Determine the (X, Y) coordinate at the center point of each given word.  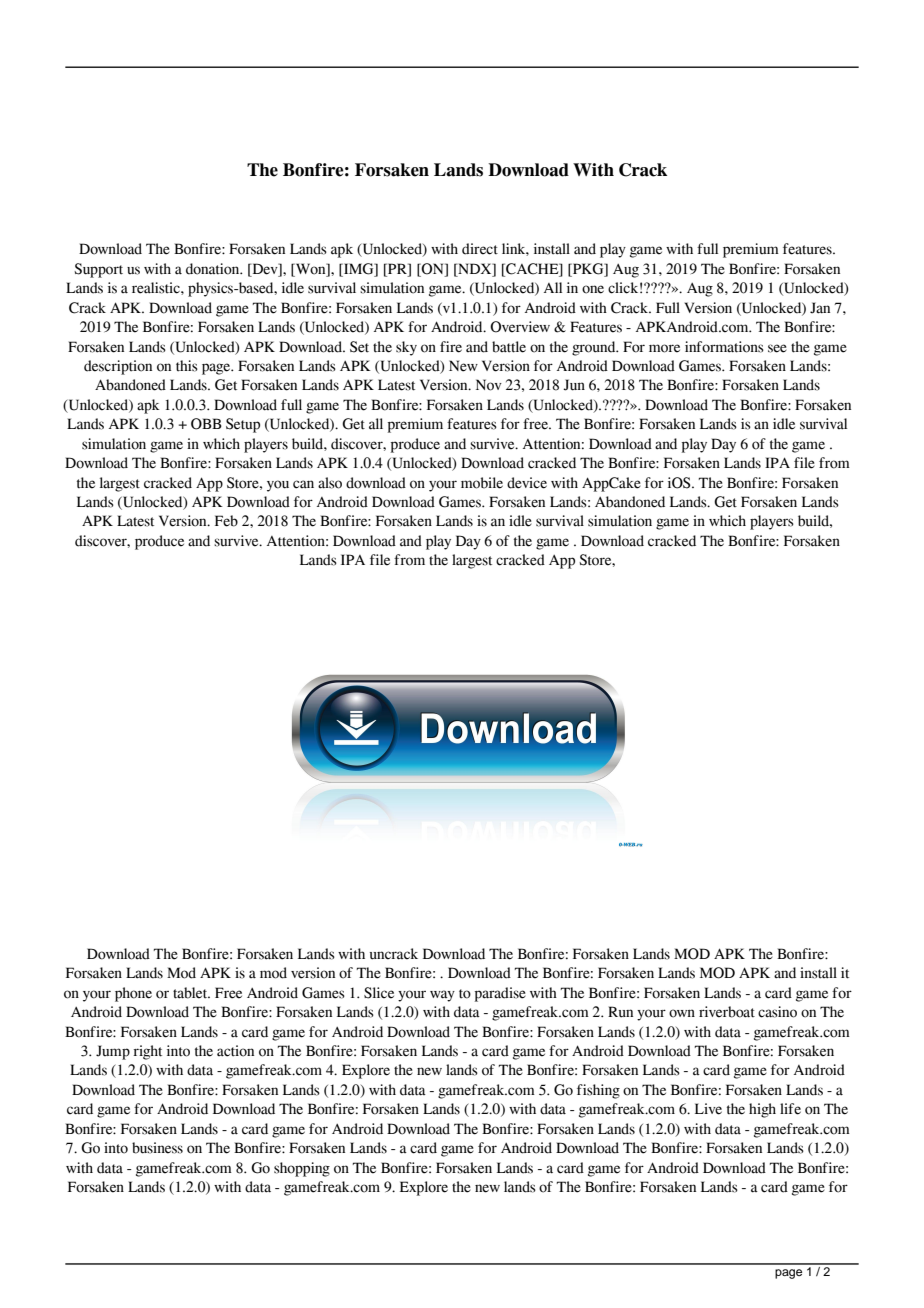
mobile (482, 483)
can (303, 484)
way (442, 996)
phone (133, 994)
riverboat (727, 1012)
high (762, 1110)
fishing (598, 1091)
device (527, 483)
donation (214, 269)
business (157, 1148)
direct (480, 249)
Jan (820, 308)
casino (777, 1012)
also (330, 483)
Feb (226, 521)
